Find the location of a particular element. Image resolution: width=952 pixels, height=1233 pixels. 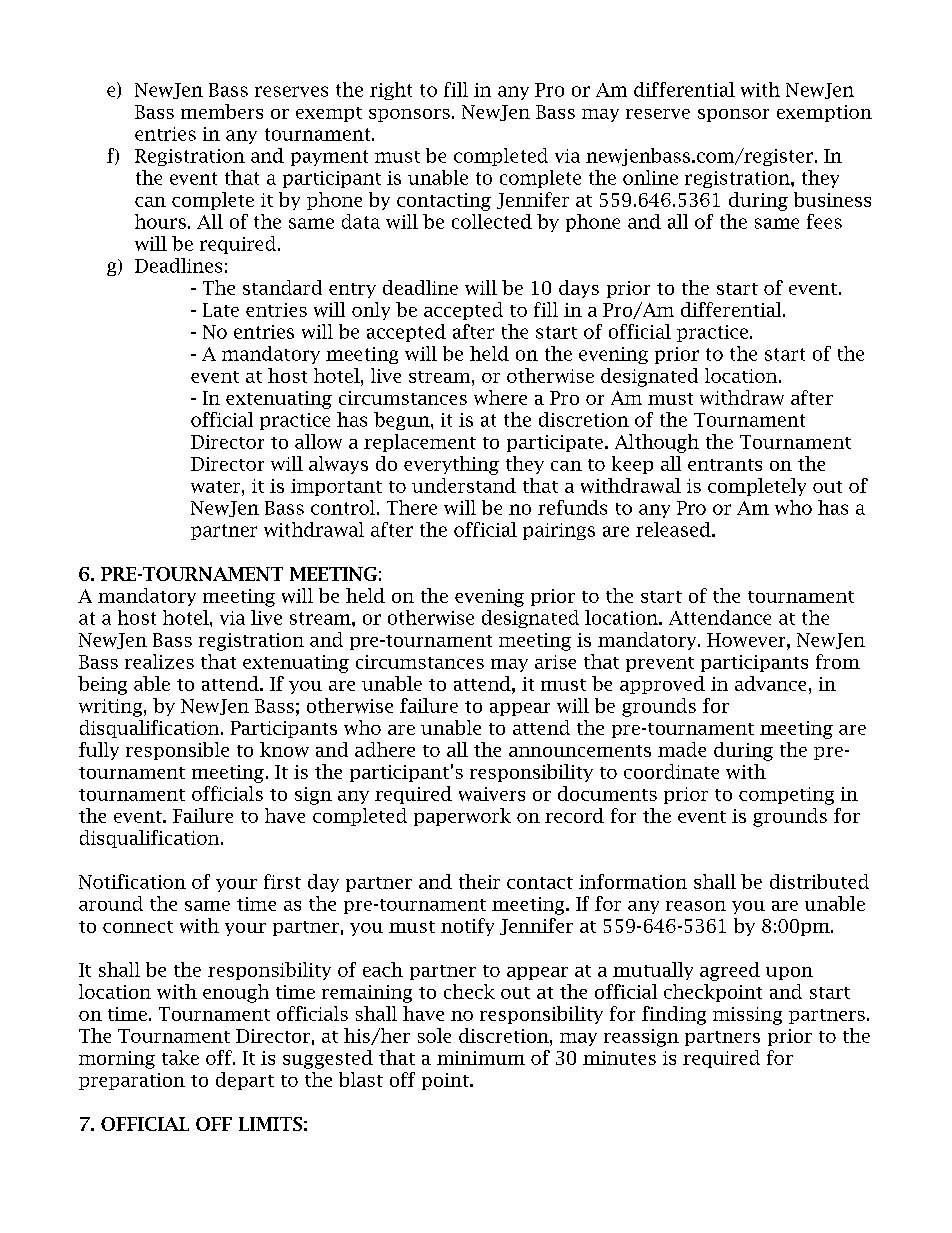

minimum is located at coordinates (481, 1058).
